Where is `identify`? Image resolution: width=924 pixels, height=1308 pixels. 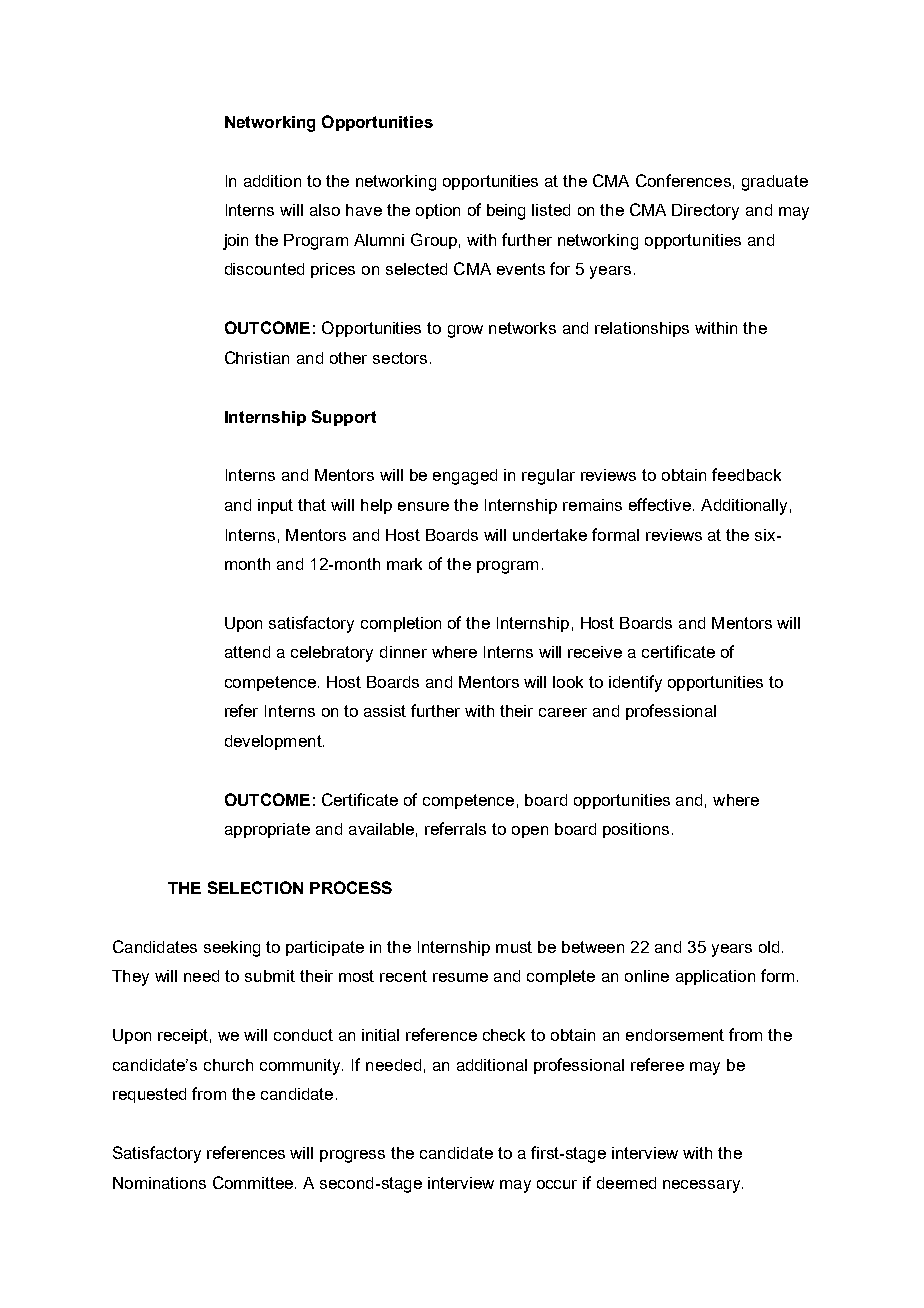 identify is located at coordinates (635, 683).
